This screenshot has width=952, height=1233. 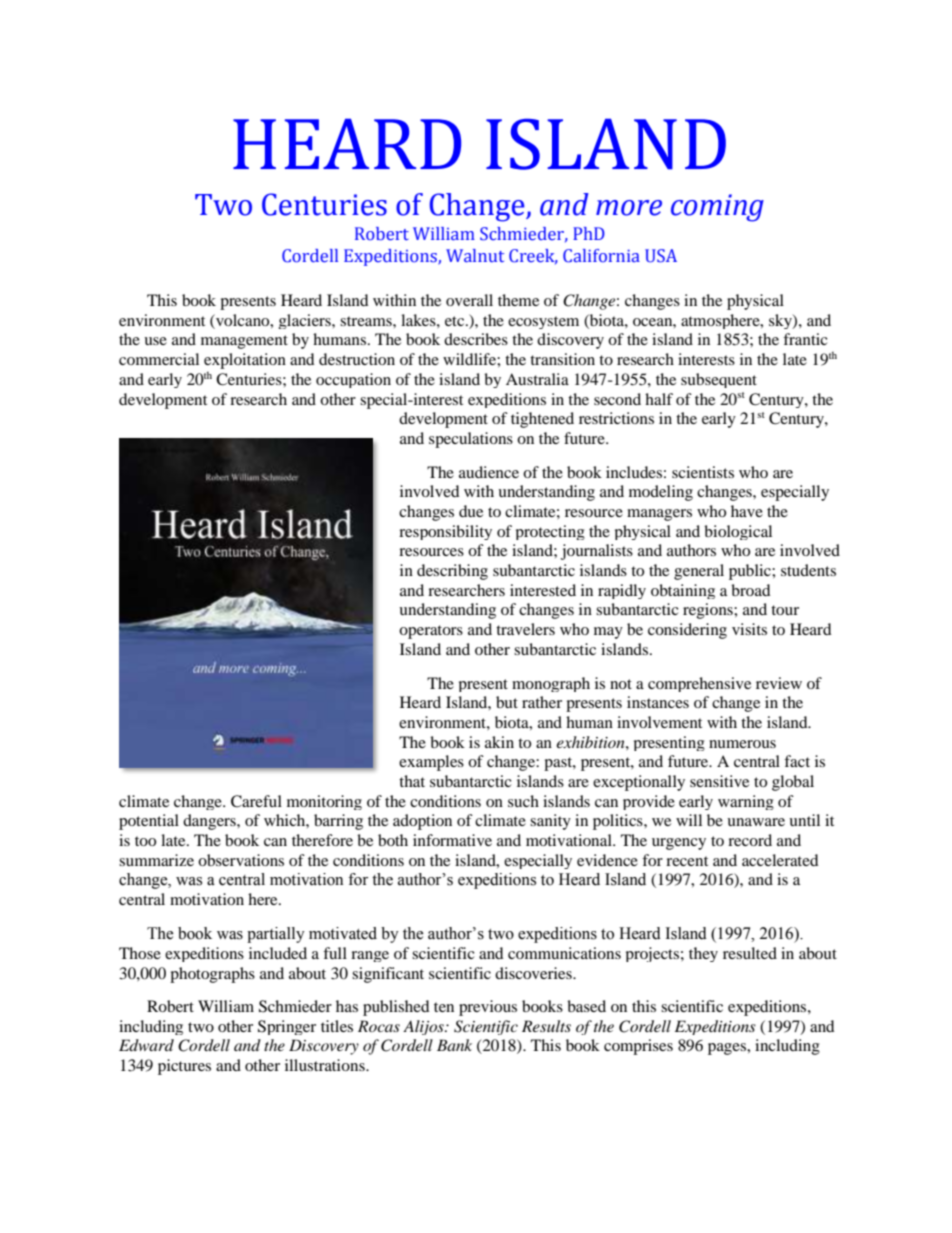 What do you see at coordinates (454, 1045) in the screenshot?
I see `Bank` at bounding box center [454, 1045].
